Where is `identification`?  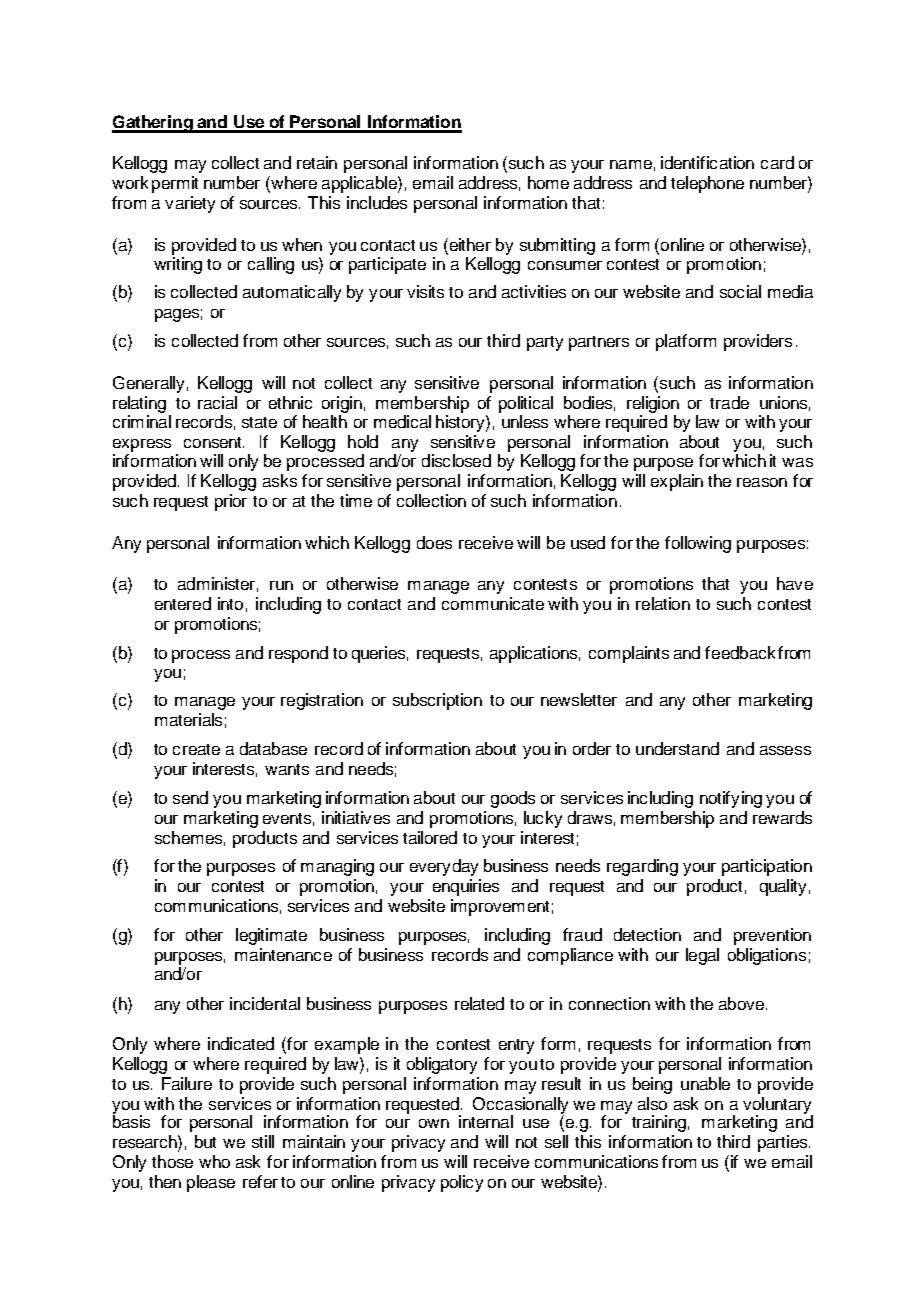 identification is located at coordinates (707, 162).
